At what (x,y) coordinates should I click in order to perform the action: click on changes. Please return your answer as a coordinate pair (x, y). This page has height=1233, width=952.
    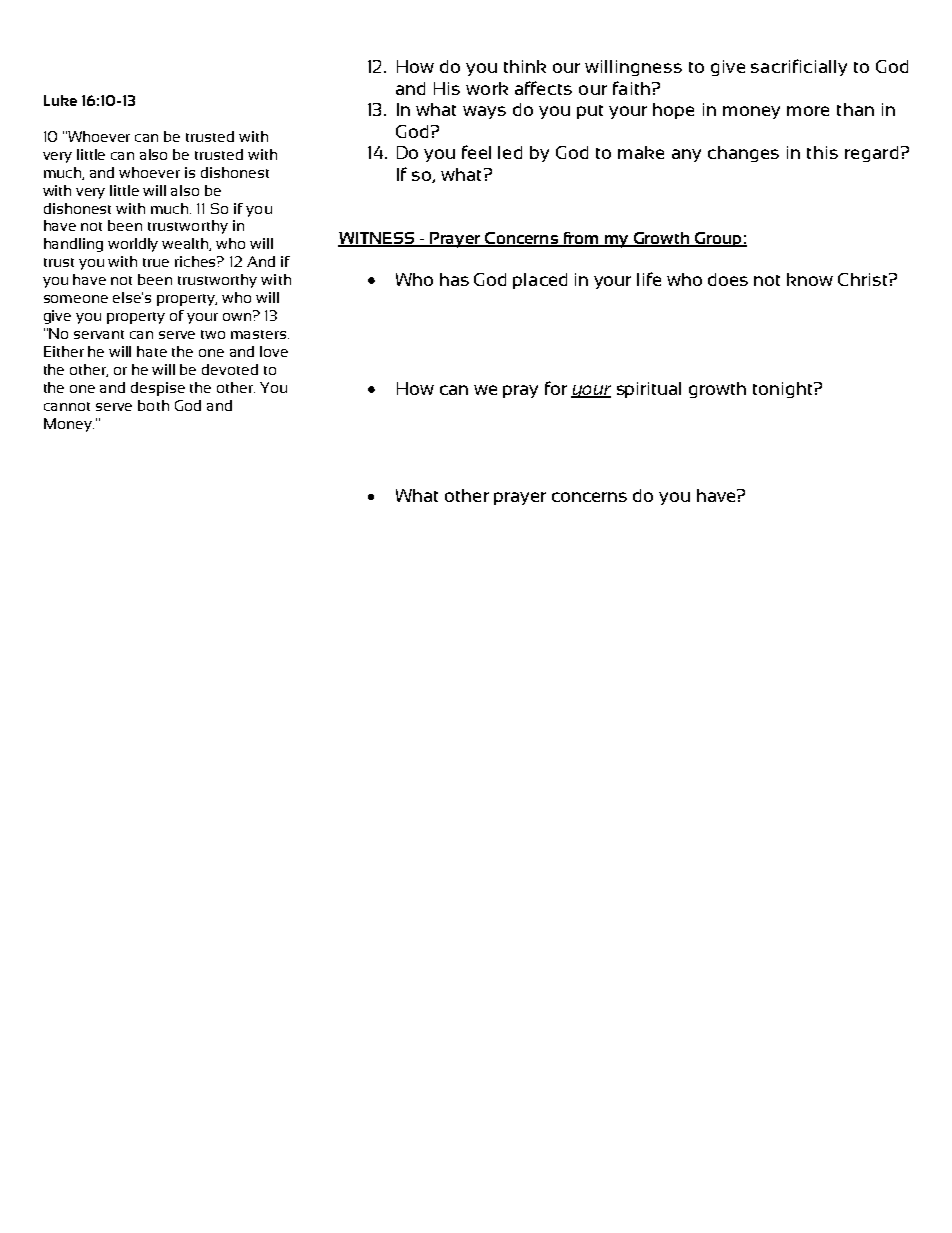
    Looking at the image, I should click on (743, 154).
